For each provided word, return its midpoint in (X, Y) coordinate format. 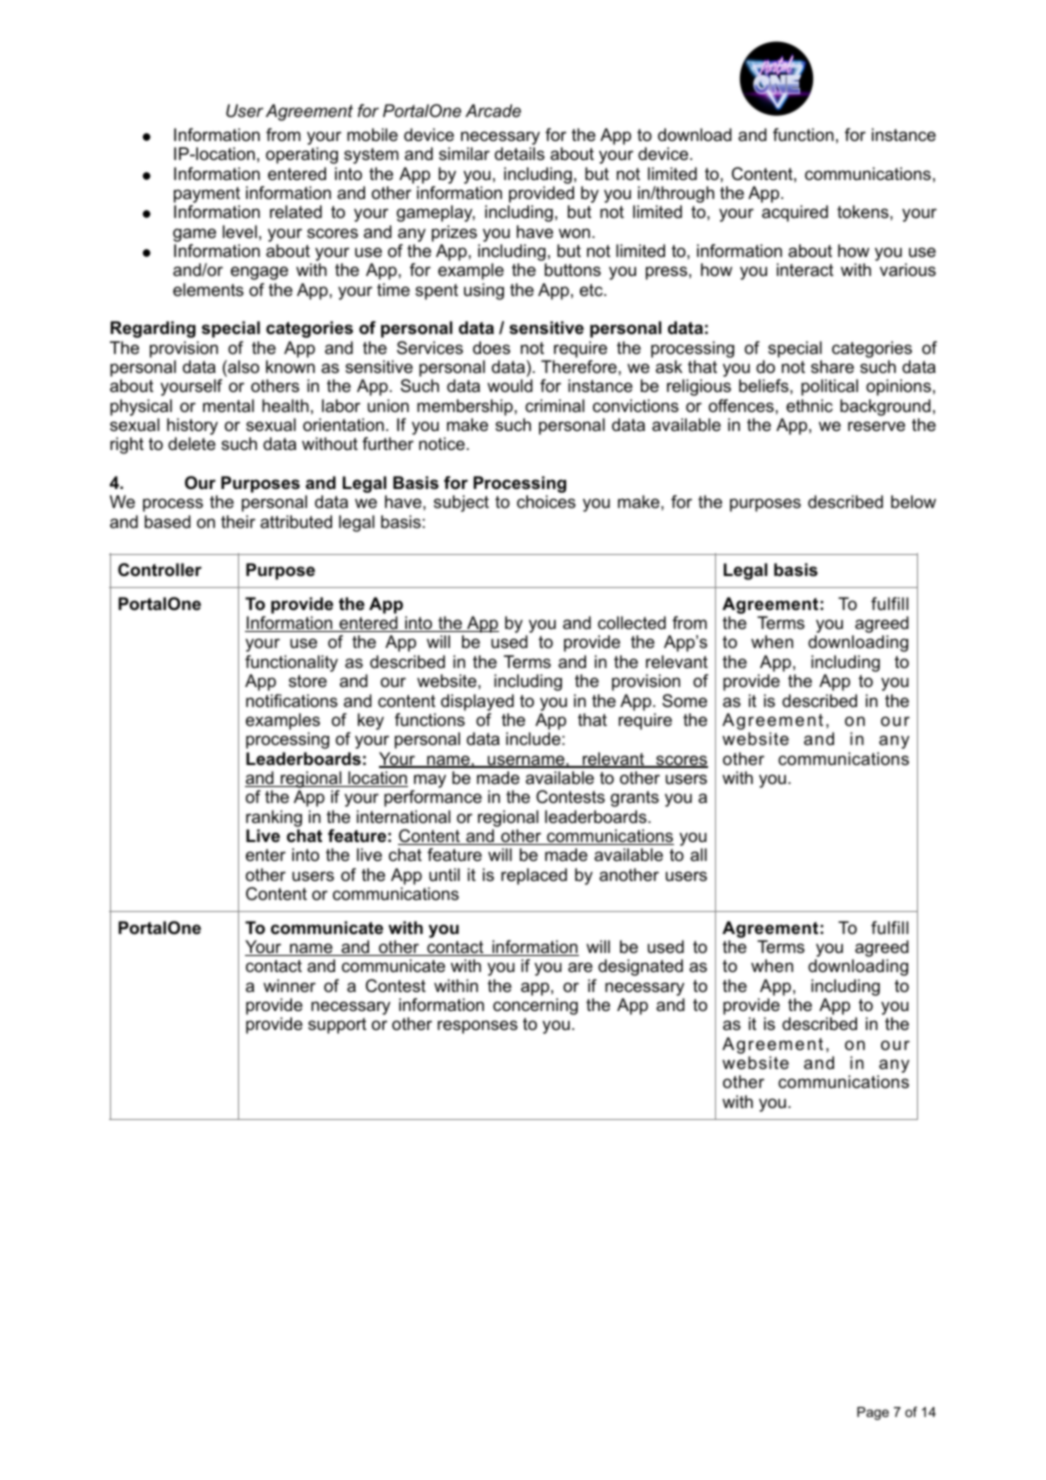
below (913, 502)
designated (640, 967)
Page (873, 1413)
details (520, 154)
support (337, 1026)
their (238, 522)
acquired (795, 213)
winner (289, 986)
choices (546, 502)
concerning (535, 1006)
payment (207, 196)
